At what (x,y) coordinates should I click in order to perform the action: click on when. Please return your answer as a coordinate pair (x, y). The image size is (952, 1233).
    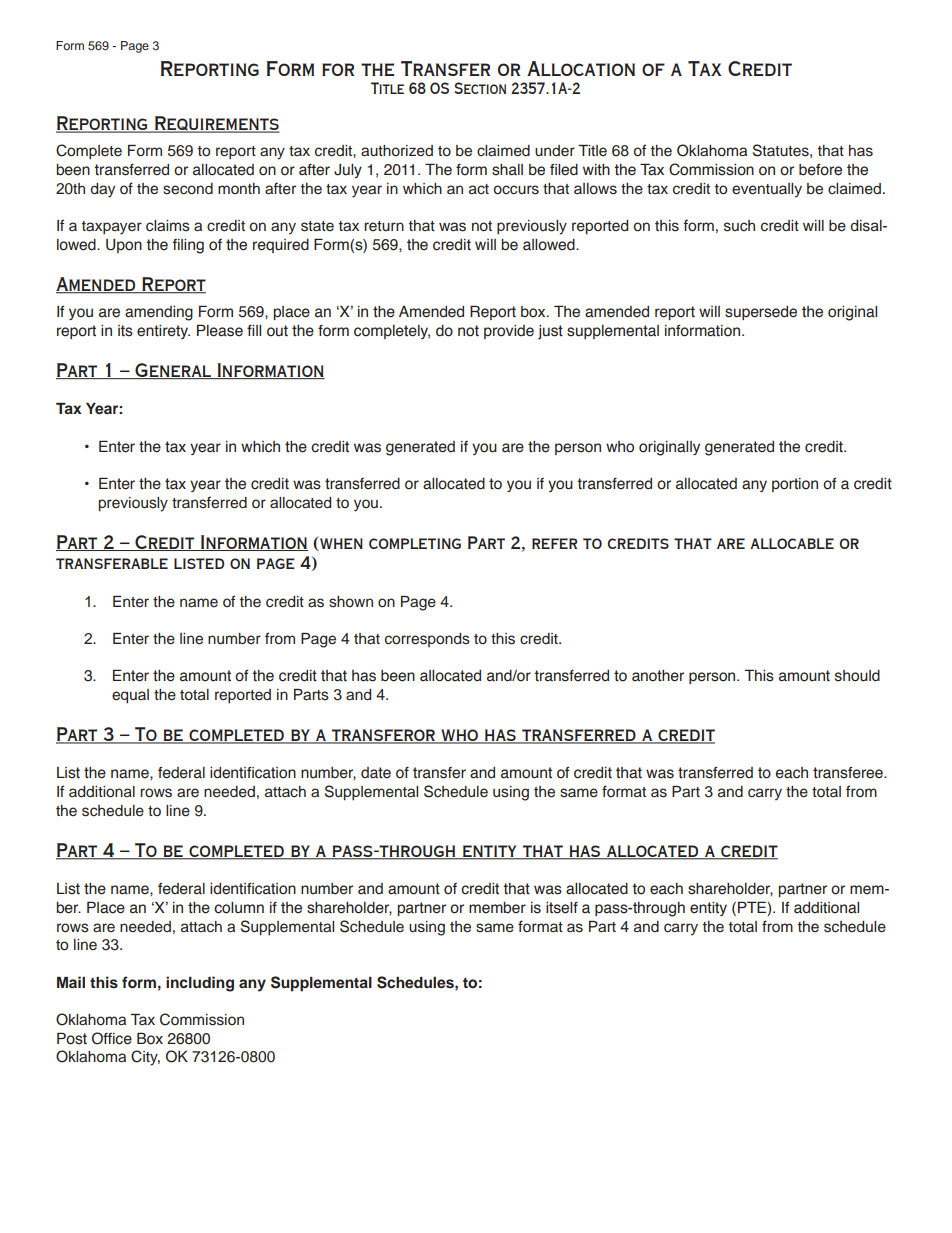
    Looking at the image, I should click on (340, 543).
